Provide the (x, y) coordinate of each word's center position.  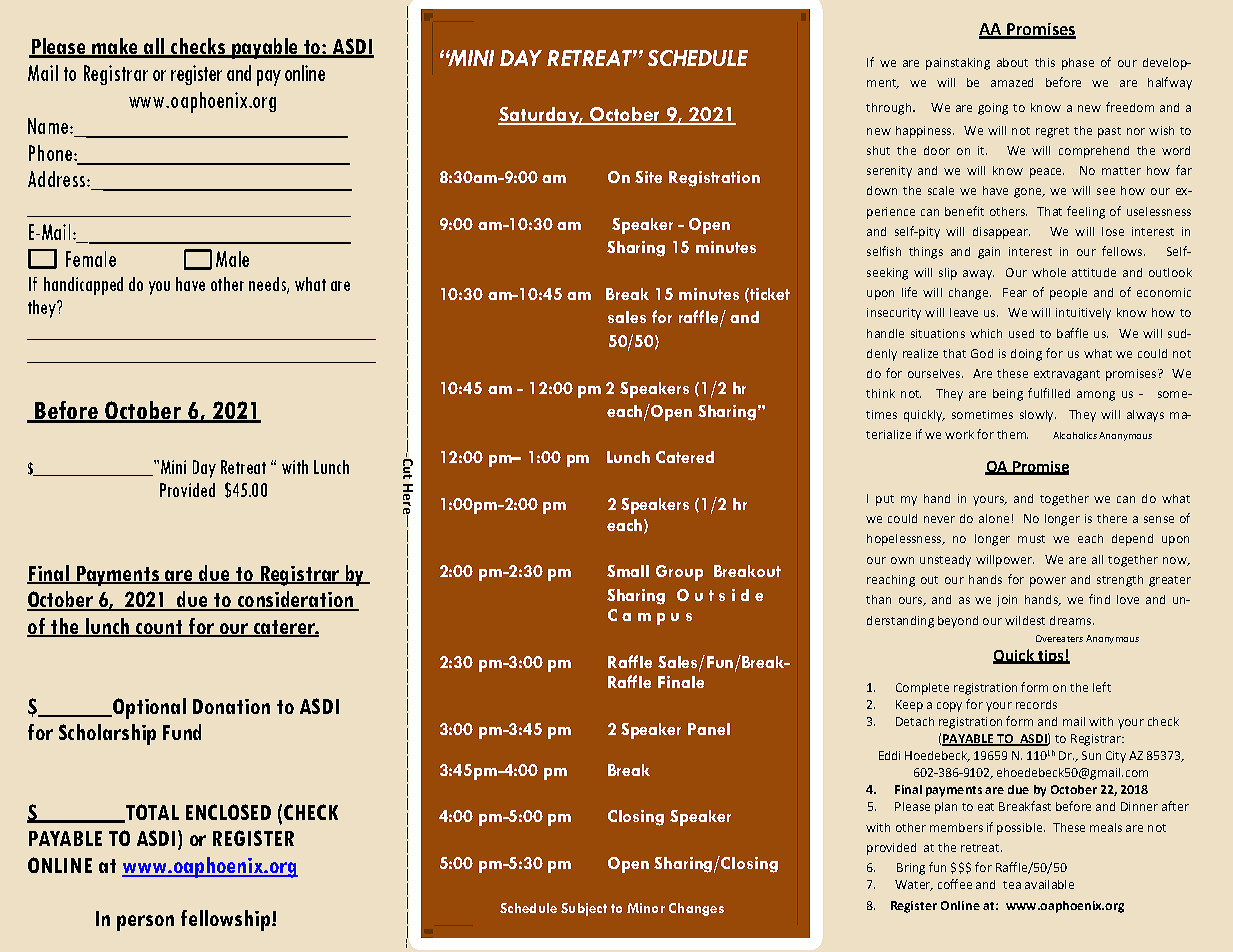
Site (648, 177)
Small (628, 571)
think (880, 393)
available (1049, 884)
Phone (50, 153)
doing (1026, 355)
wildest (1025, 620)
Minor (646, 908)
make (115, 47)
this (1045, 62)
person (145, 923)
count (159, 628)
